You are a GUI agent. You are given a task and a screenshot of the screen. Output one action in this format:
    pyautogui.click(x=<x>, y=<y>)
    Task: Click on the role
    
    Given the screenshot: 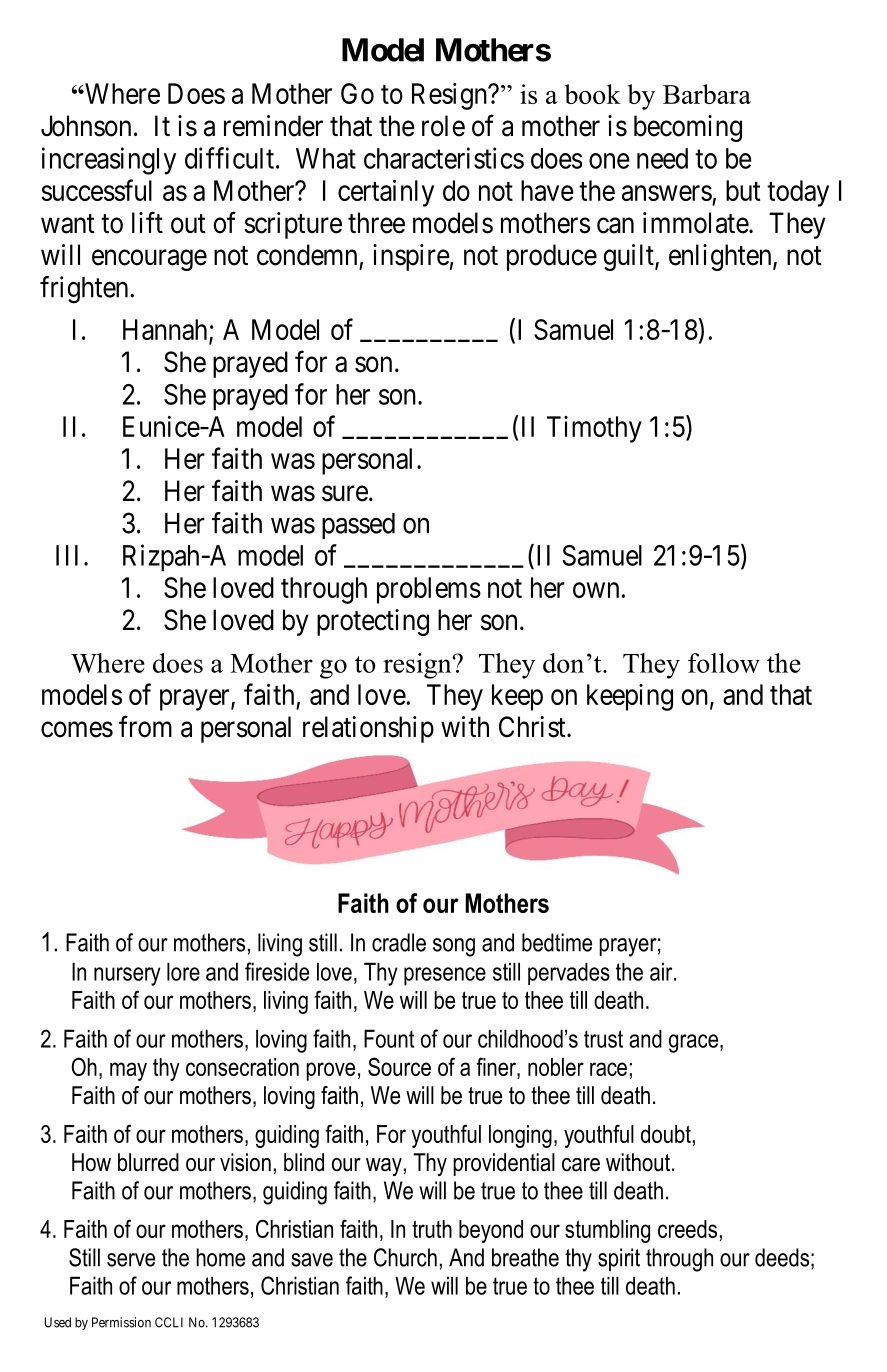 What is the action you would take?
    pyautogui.click(x=443, y=126)
